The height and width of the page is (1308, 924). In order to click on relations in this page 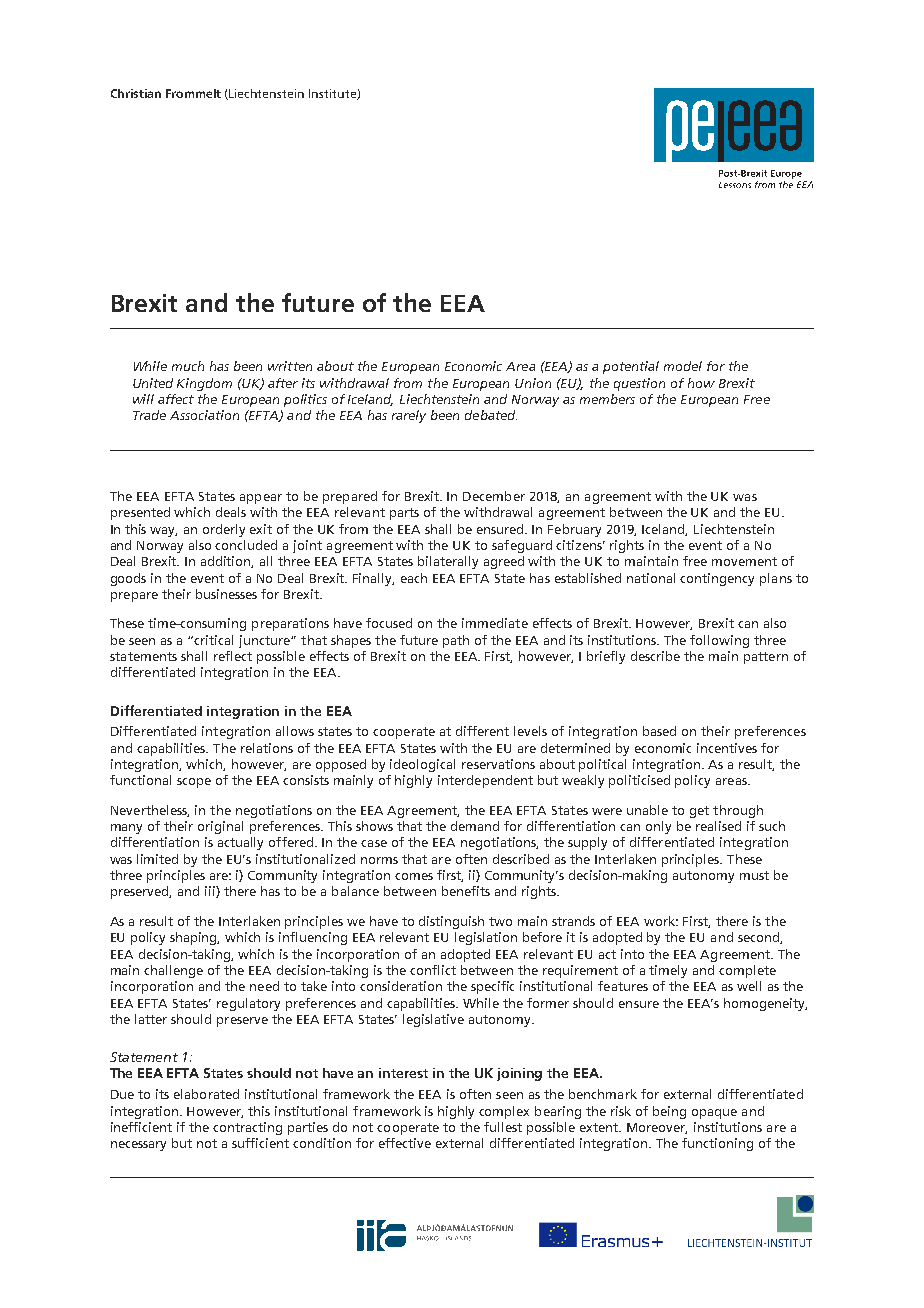, I will do `click(267, 748)`.
